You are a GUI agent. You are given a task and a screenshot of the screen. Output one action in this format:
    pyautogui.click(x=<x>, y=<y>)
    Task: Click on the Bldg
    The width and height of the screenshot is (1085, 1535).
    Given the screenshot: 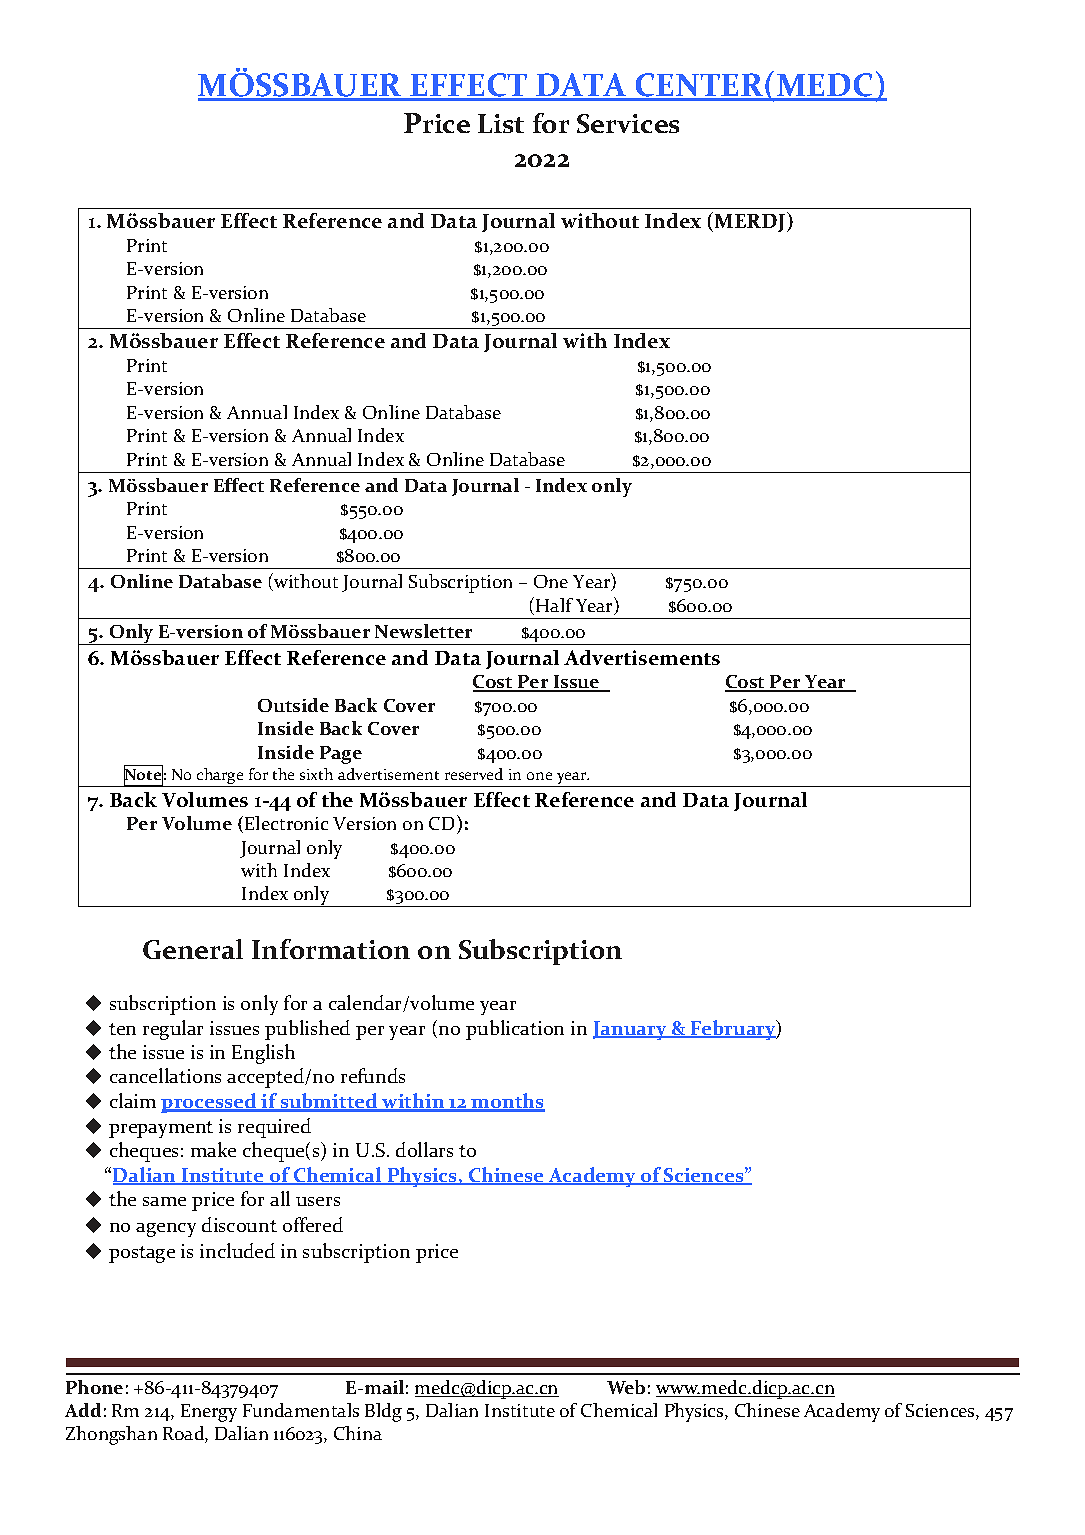 What is the action you would take?
    pyautogui.click(x=383, y=1412)
